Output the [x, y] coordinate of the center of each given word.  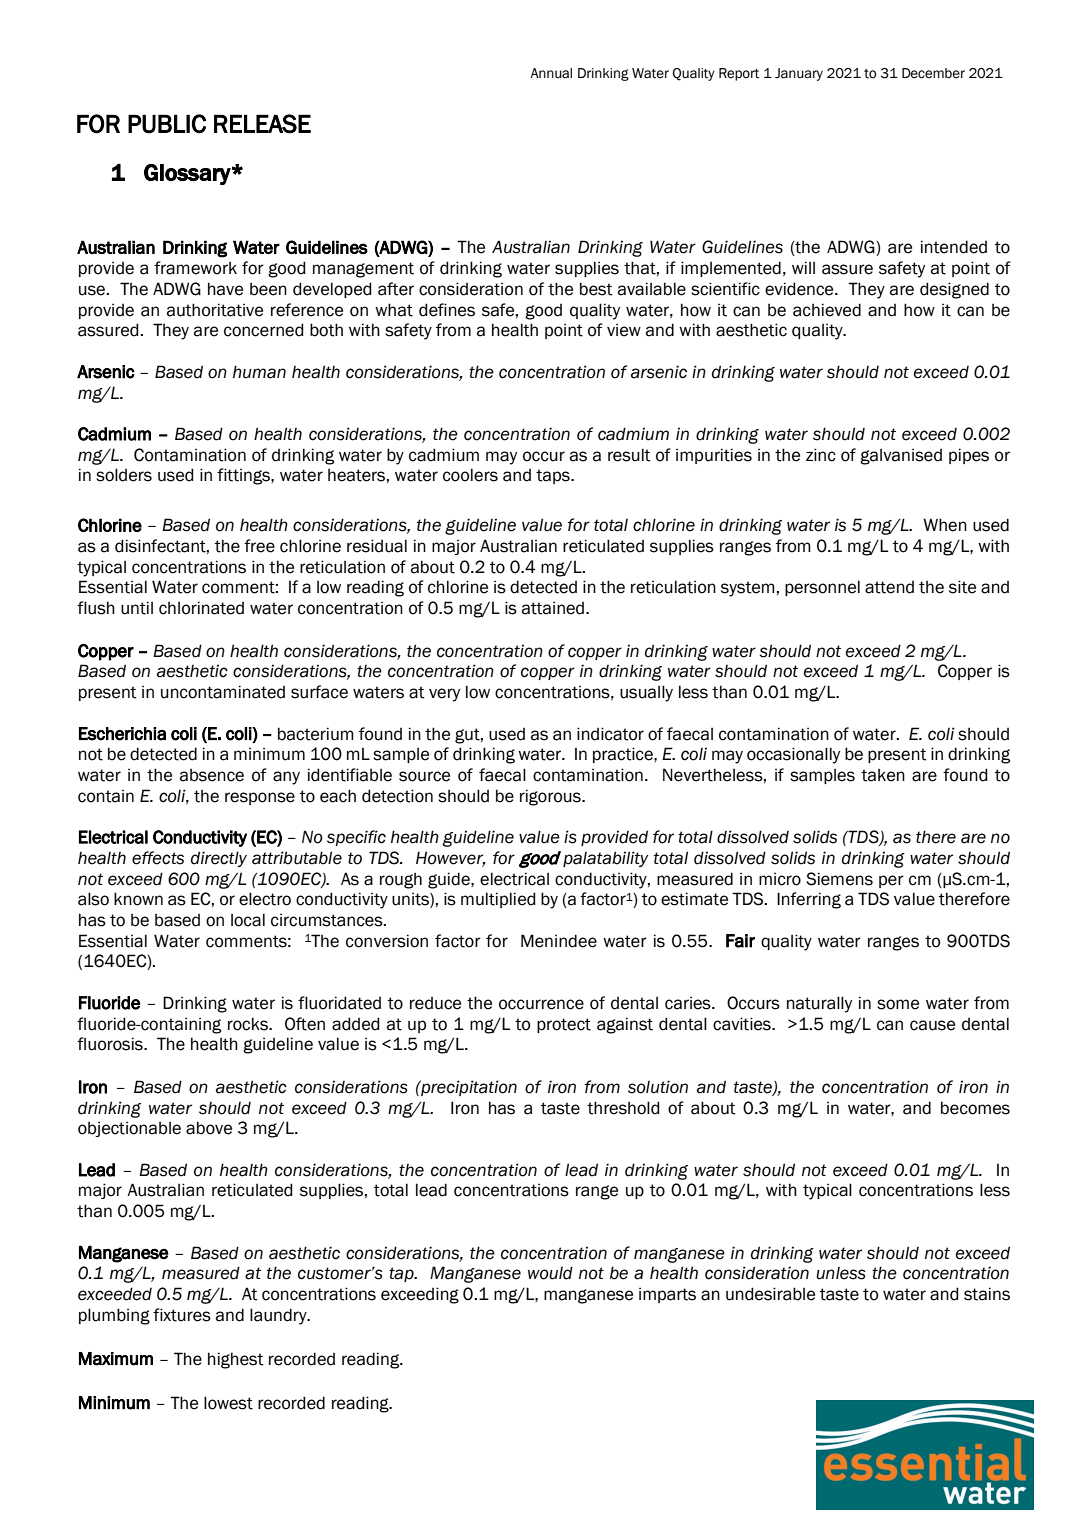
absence [212, 775]
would [550, 1273]
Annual [551, 73]
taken [883, 775]
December [933, 73]
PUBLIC [167, 124]
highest [236, 1360]
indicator [610, 734]
